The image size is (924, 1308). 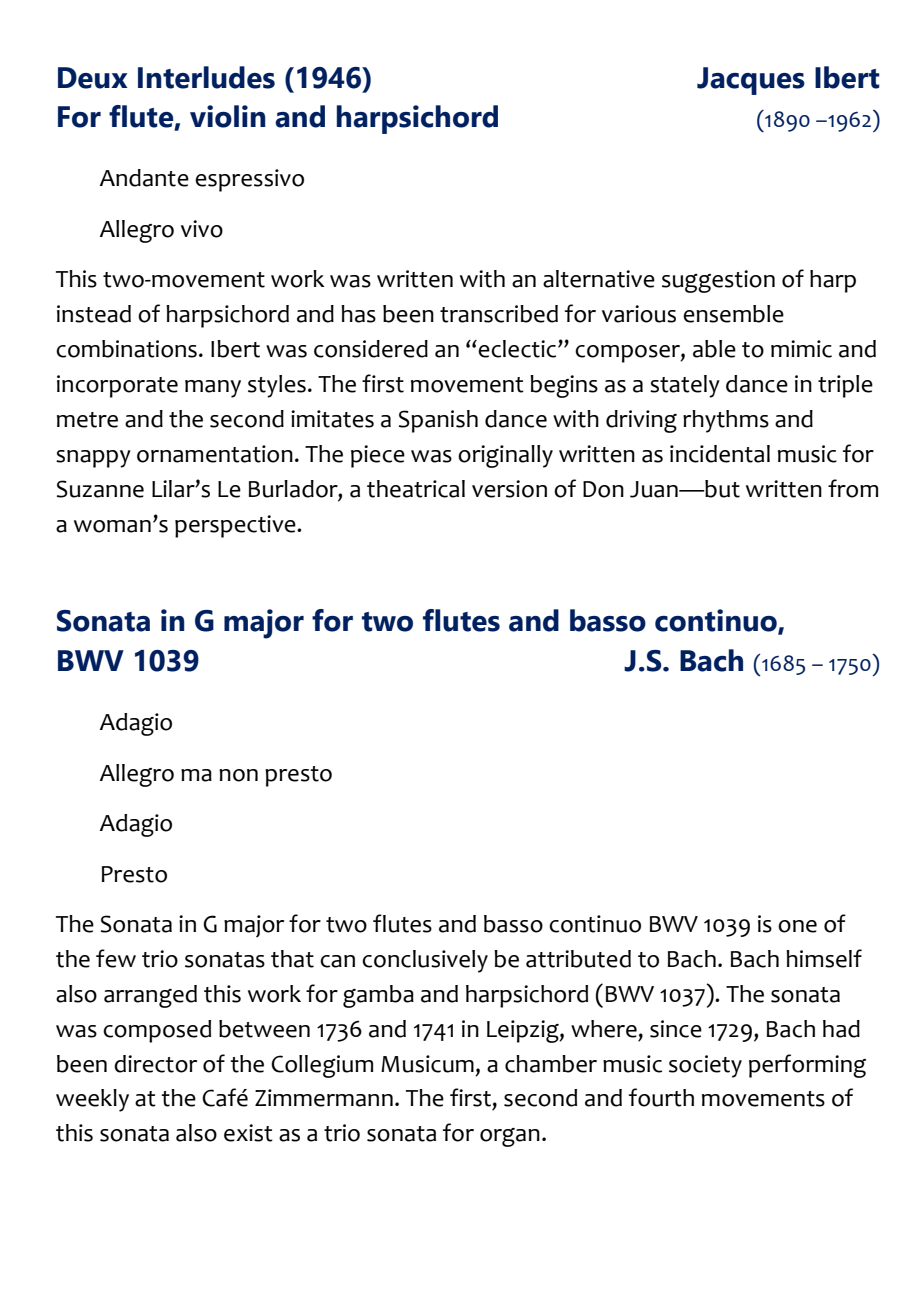 What do you see at coordinates (206, 77) in the screenshot?
I see `Interludes` at bounding box center [206, 77].
